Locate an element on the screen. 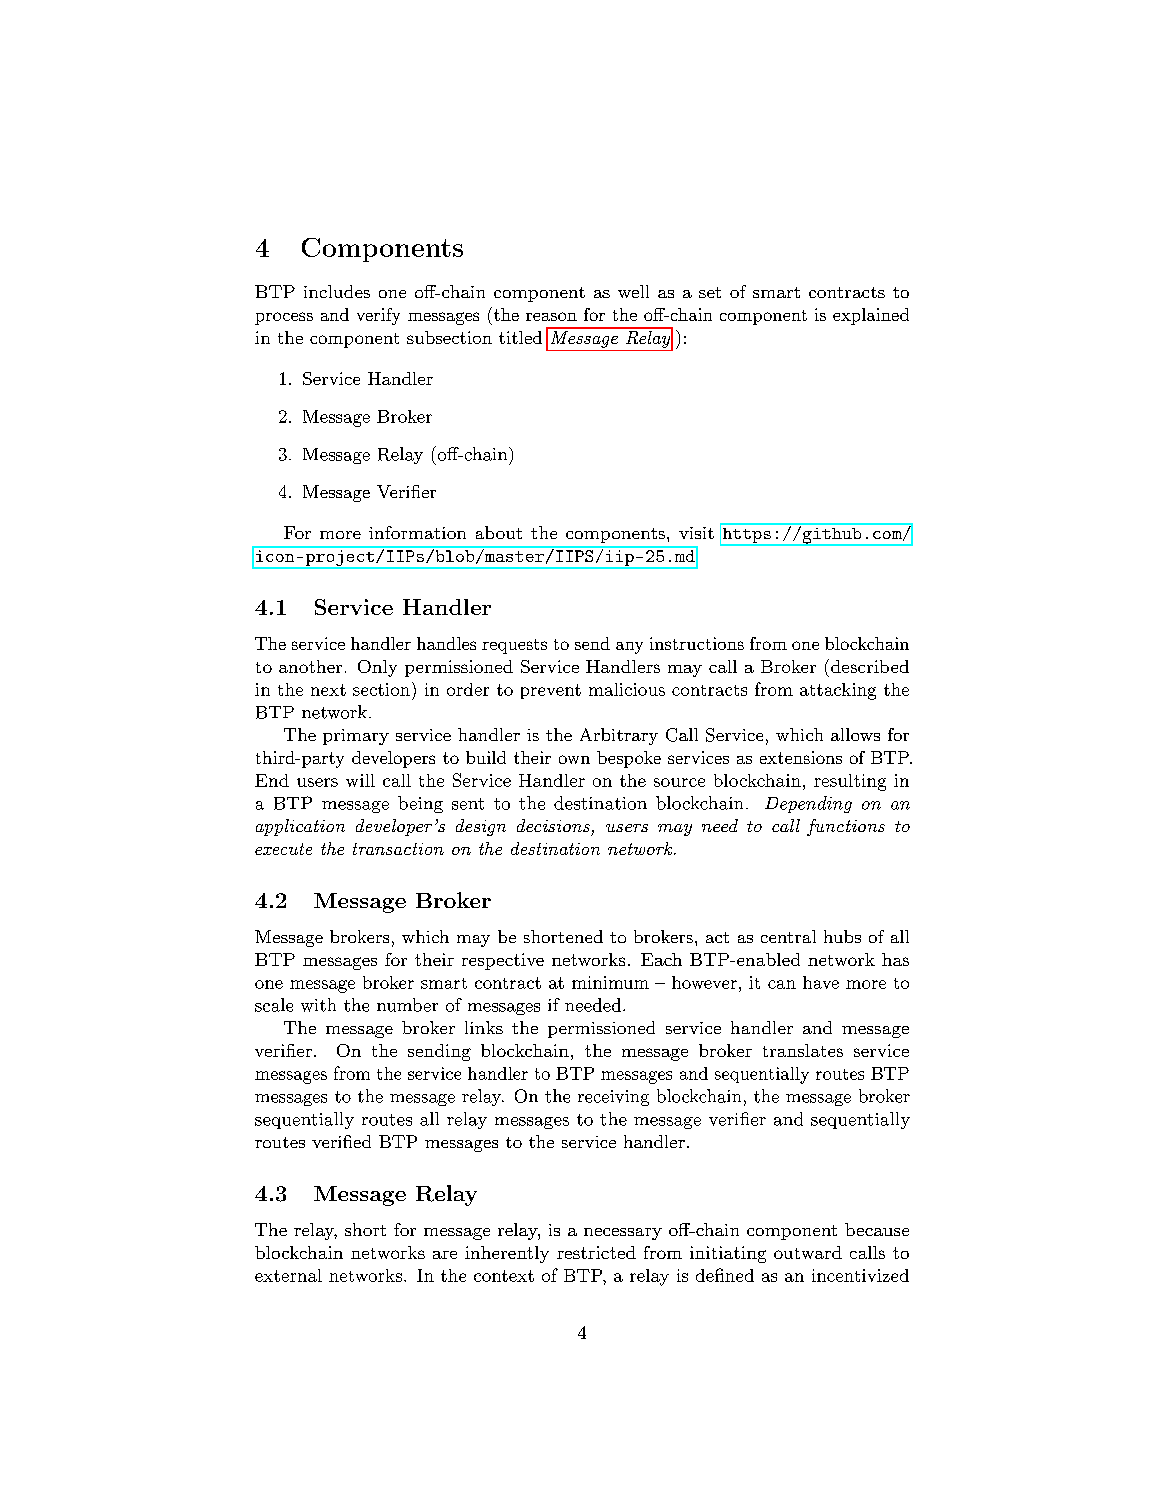  explained is located at coordinates (871, 316).
